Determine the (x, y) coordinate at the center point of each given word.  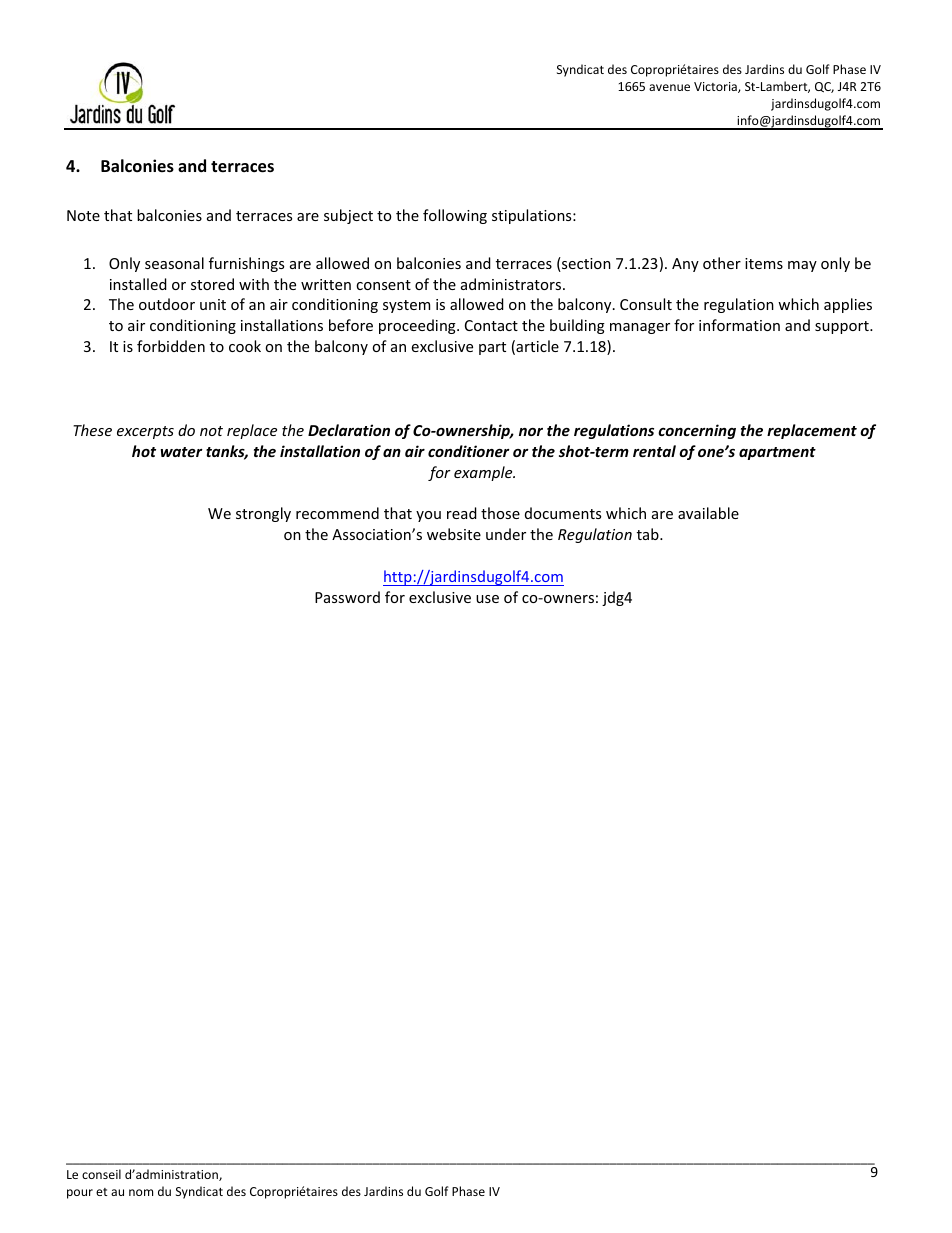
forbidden (171, 346)
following (455, 216)
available (708, 513)
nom (141, 1192)
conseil (101, 1174)
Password (347, 597)
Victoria (716, 87)
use (487, 599)
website (454, 534)
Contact (491, 325)
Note (83, 215)
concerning (697, 431)
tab (649, 534)
